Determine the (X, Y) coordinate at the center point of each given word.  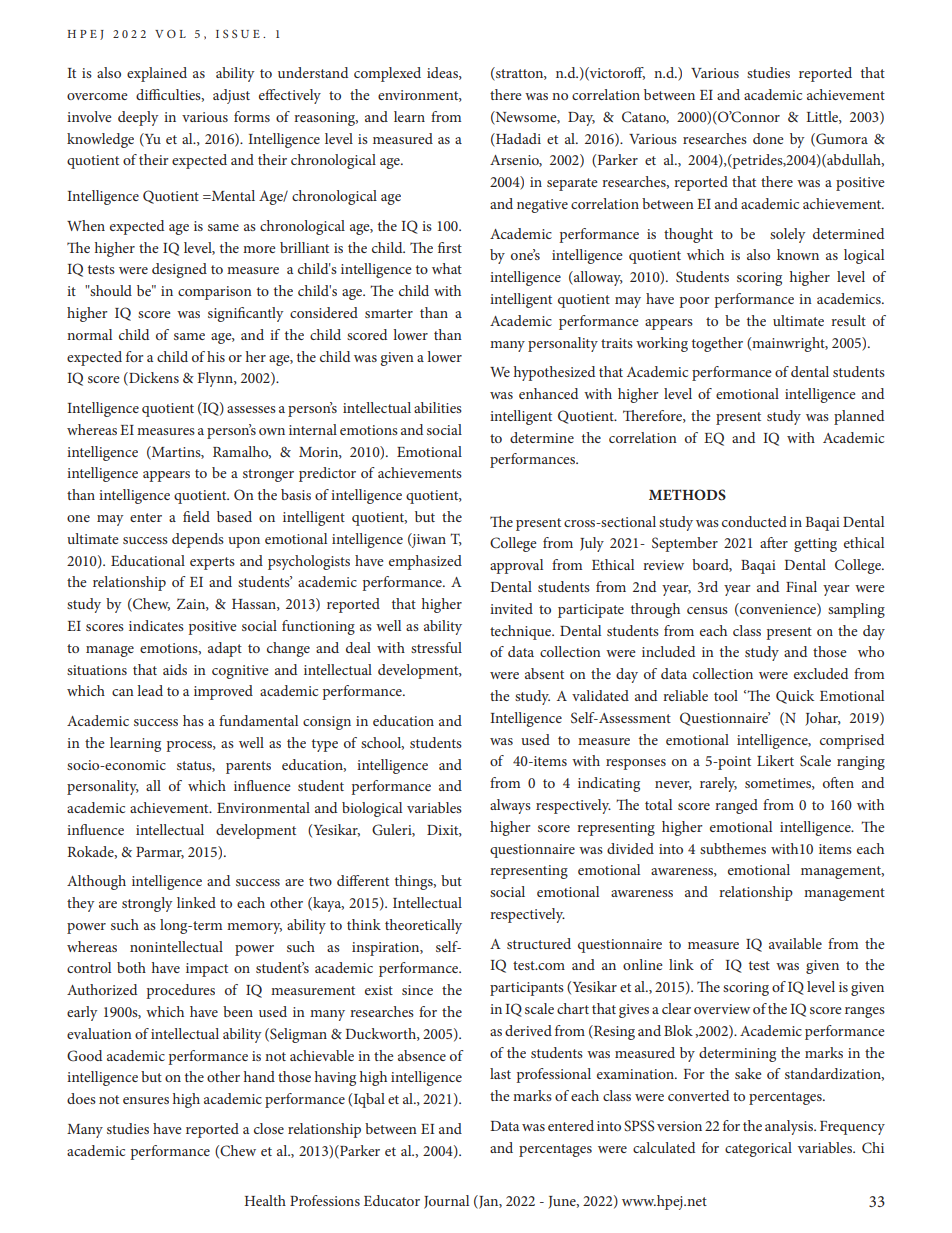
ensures (146, 1100)
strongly (147, 904)
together (717, 344)
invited (511, 608)
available (795, 943)
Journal (446, 1202)
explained (157, 74)
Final (801, 586)
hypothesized (554, 373)
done (768, 138)
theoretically (423, 926)
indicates (156, 625)
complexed (387, 74)
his (216, 356)
